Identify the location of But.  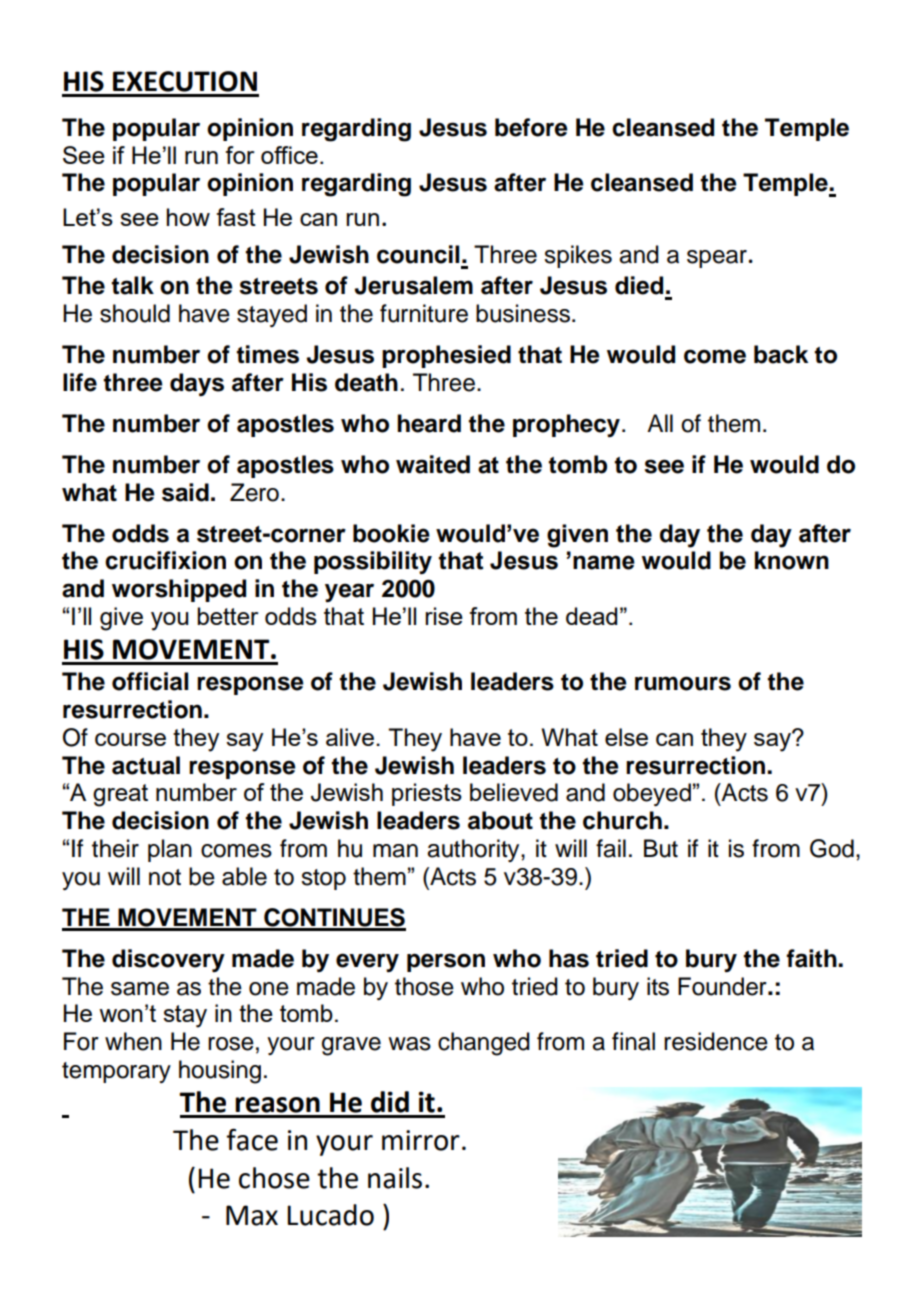
(661, 848).
